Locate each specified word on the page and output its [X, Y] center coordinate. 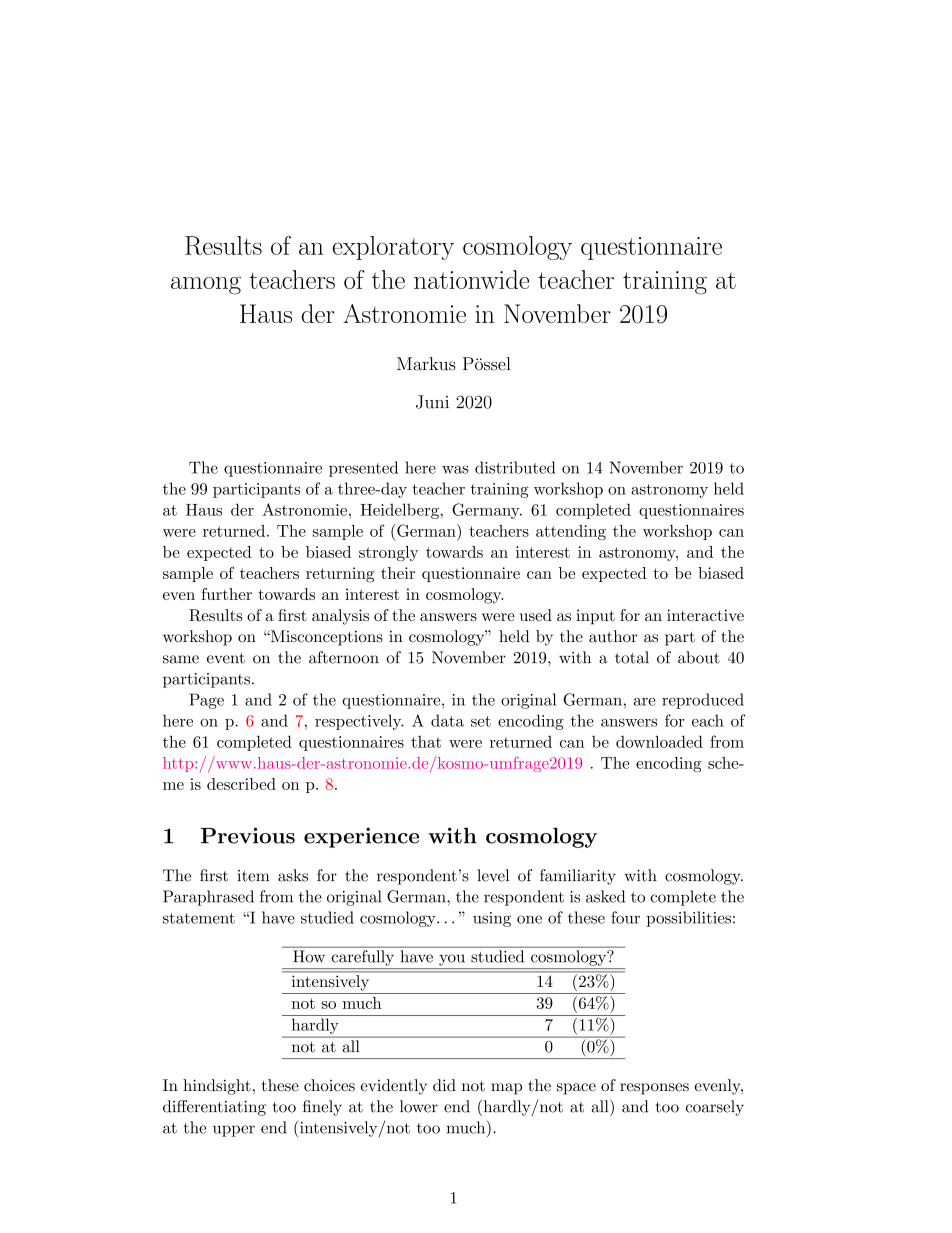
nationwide [471, 279]
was [455, 469]
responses [654, 1089]
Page [206, 701]
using [492, 919]
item [253, 876]
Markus [426, 364]
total [632, 657]
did [444, 1085]
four [625, 917]
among [206, 286]
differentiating [214, 1108]
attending [571, 532]
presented [363, 469]
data [447, 720]
